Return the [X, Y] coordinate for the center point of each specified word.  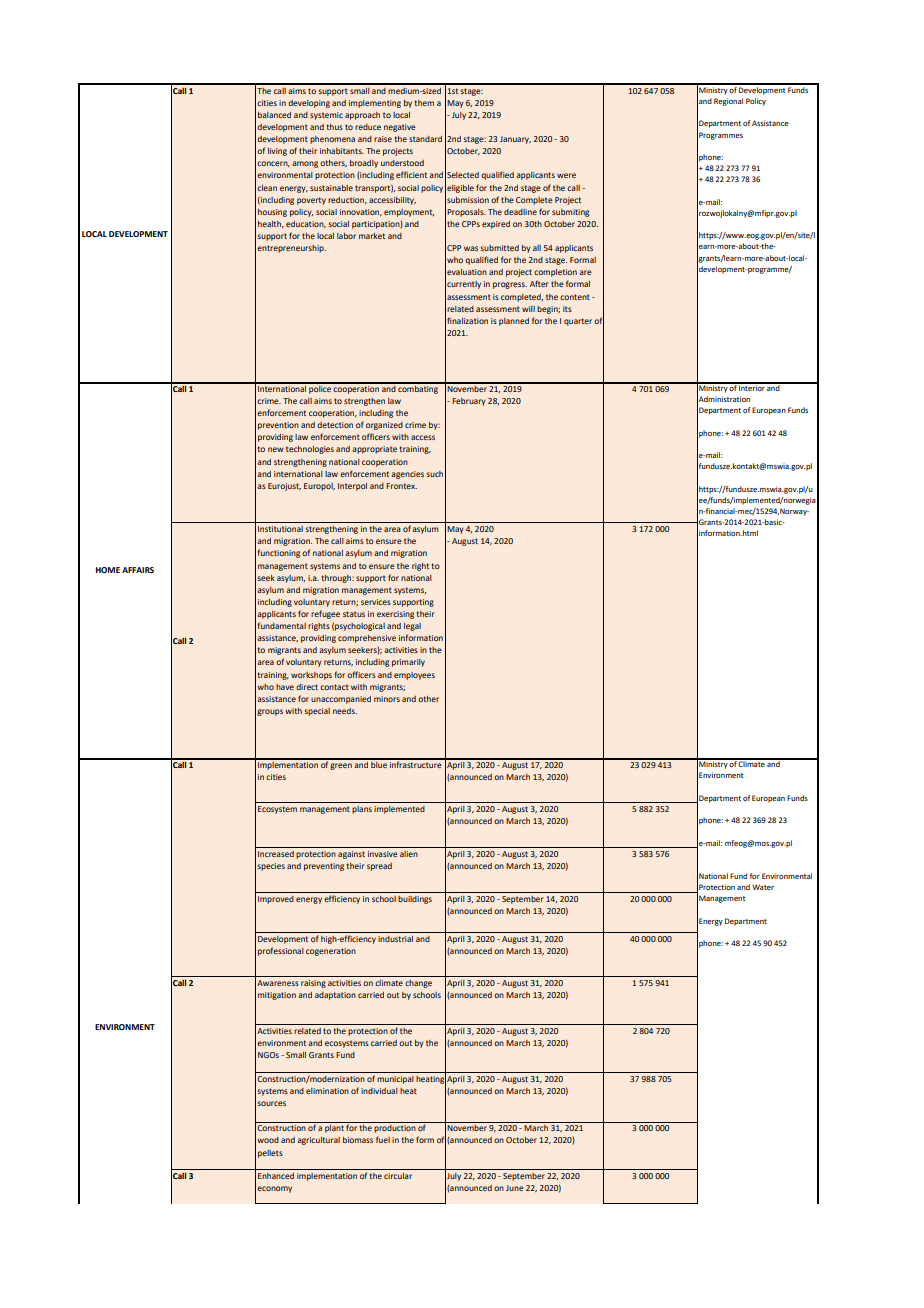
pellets [270, 1154]
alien [409, 854]
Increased [276, 854]
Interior [752, 387]
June [515, 1188]
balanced [274, 115]
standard [425, 139]
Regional [728, 102]
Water [763, 887]
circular [398, 1176]
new [276, 449]
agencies [407, 475]
